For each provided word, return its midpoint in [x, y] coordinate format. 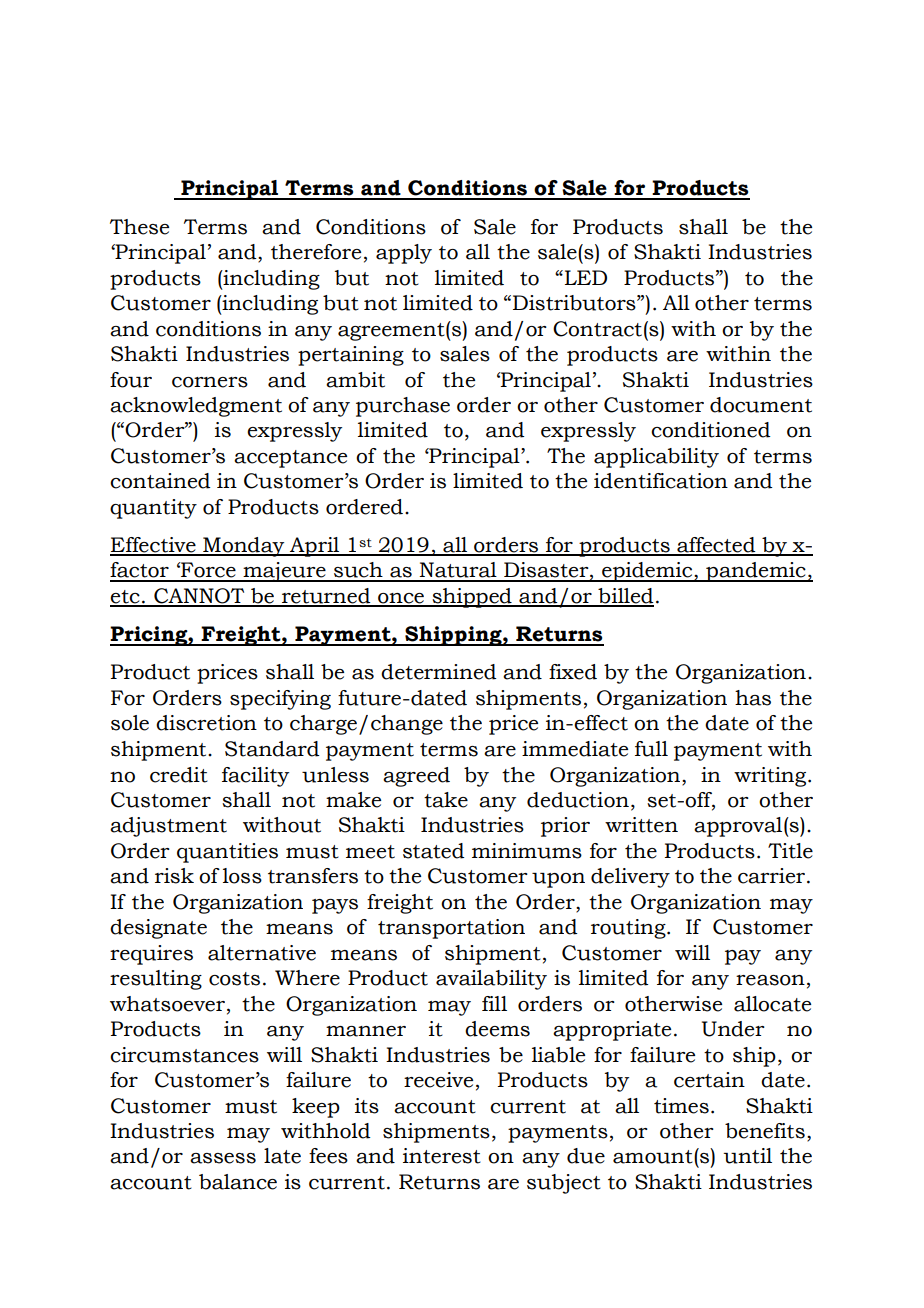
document [761, 405]
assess [223, 1158]
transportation [451, 929]
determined [438, 672]
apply [404, 254]
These [139, 227]
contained [160, 481]
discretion [206, 723]
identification [661, 481]
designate [158, 929]
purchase [403, 407]
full [651, 749]
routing [629, 929]
